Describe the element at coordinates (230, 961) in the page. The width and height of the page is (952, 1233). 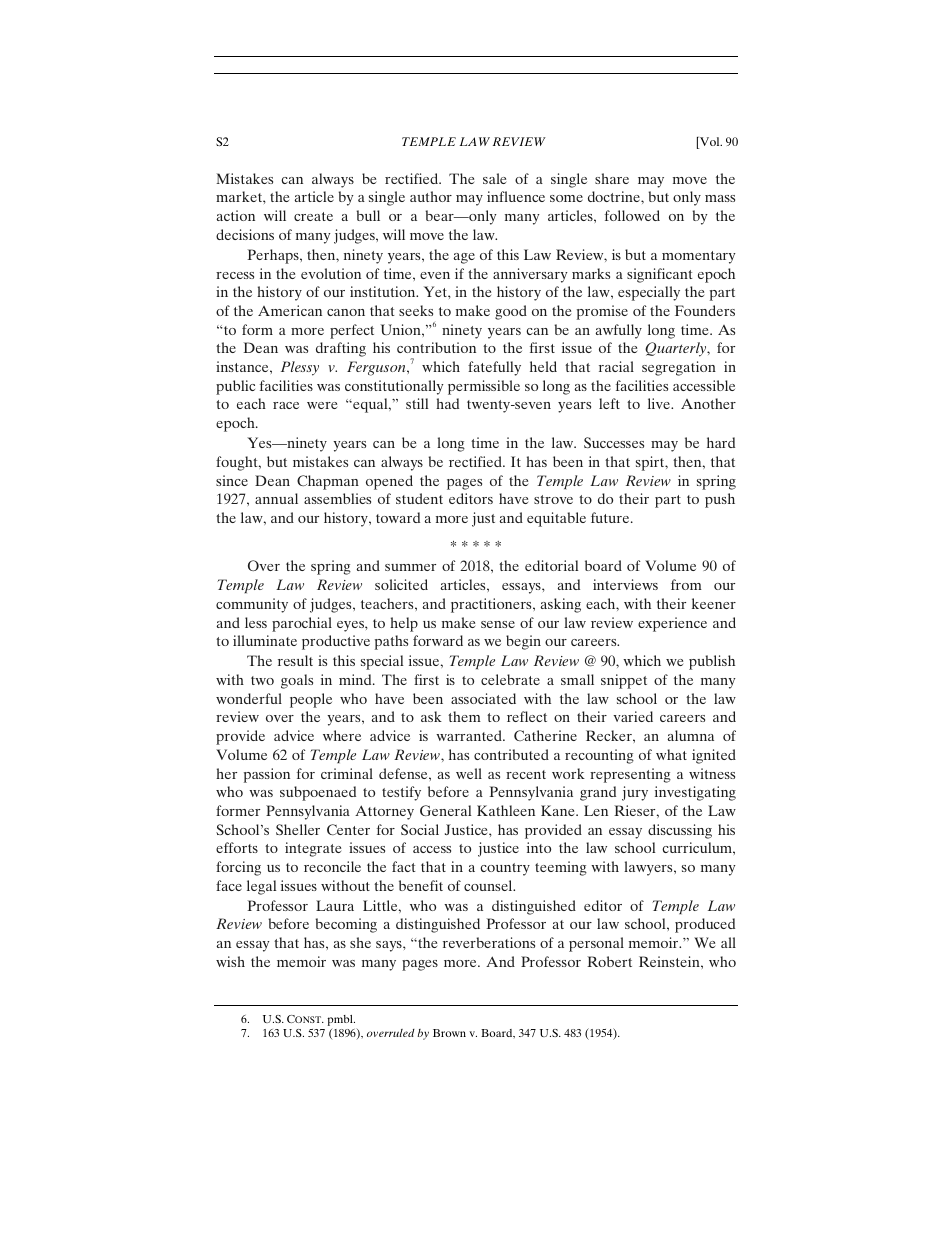
I see `wish` at that location.
